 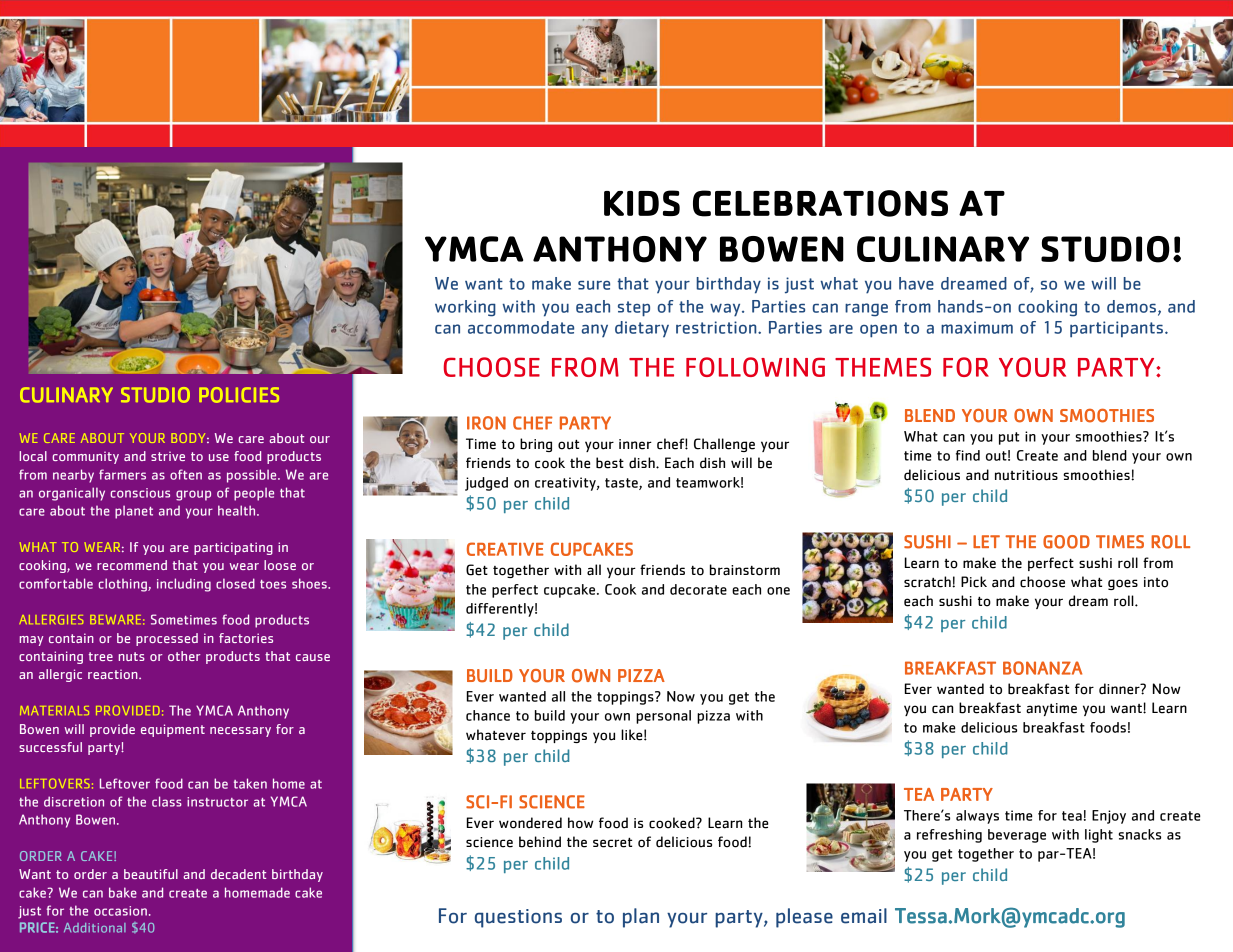 What do you see at coordinates (518, 918) in the screenshot?
I see `questions` at bounding box center [518, 918].
